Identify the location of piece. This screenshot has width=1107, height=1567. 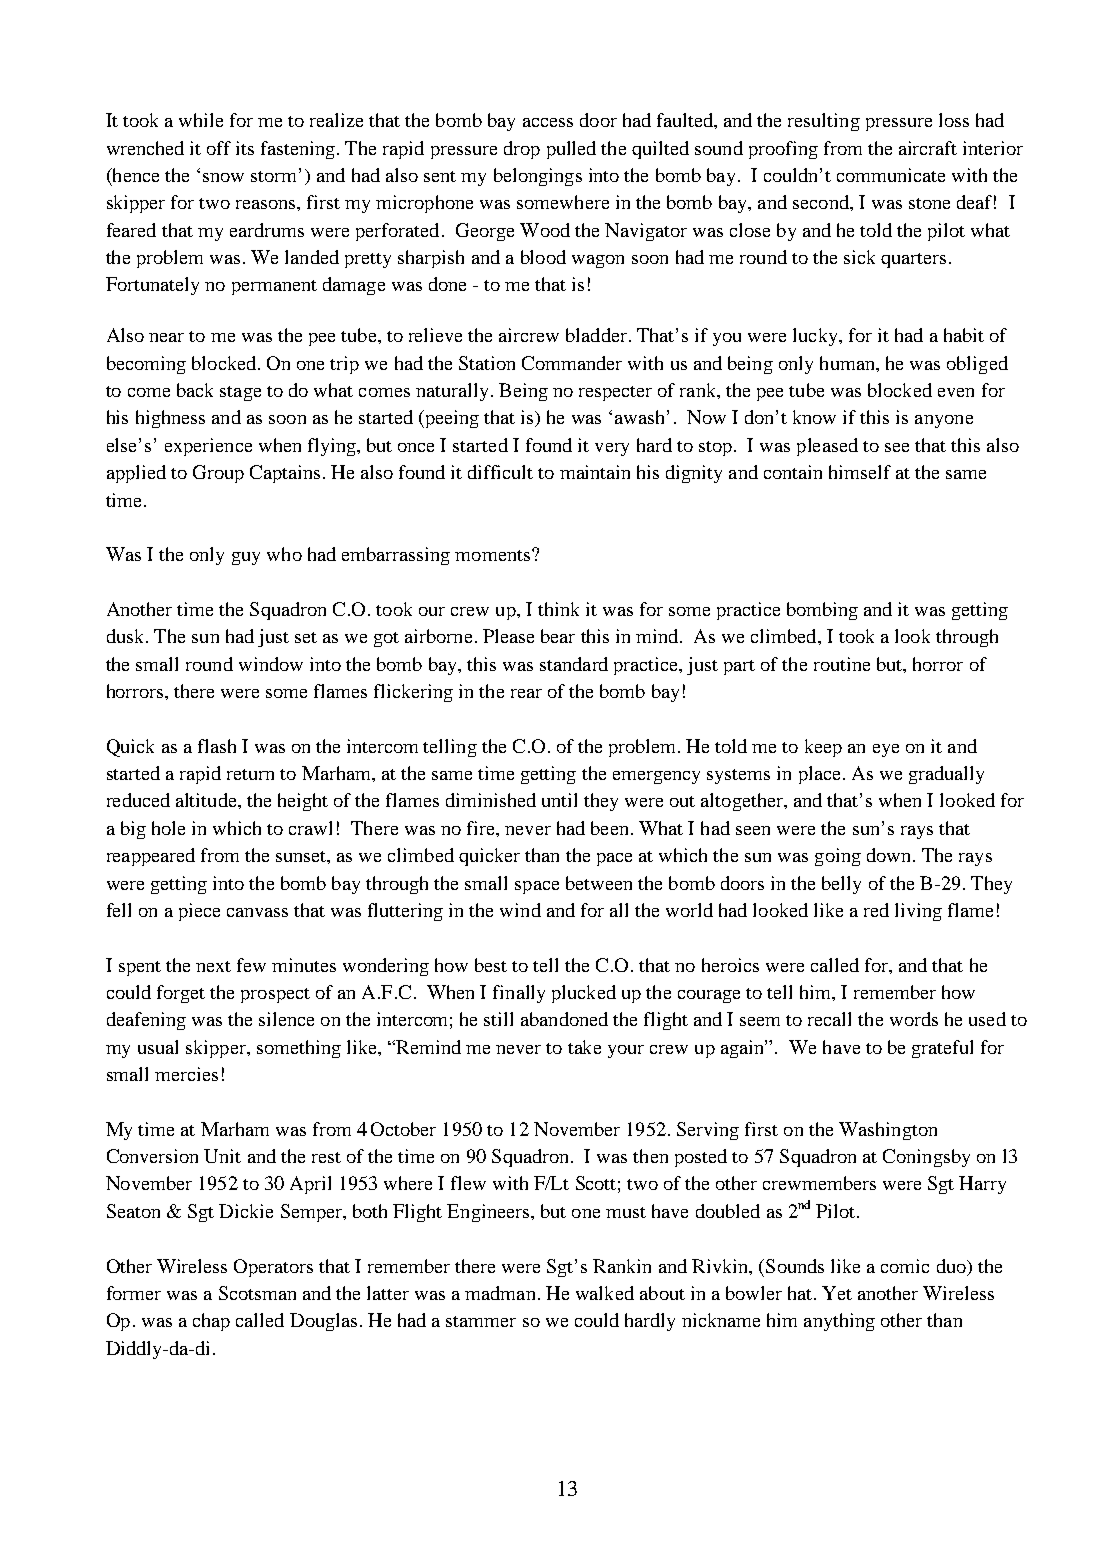
(199, 912).
